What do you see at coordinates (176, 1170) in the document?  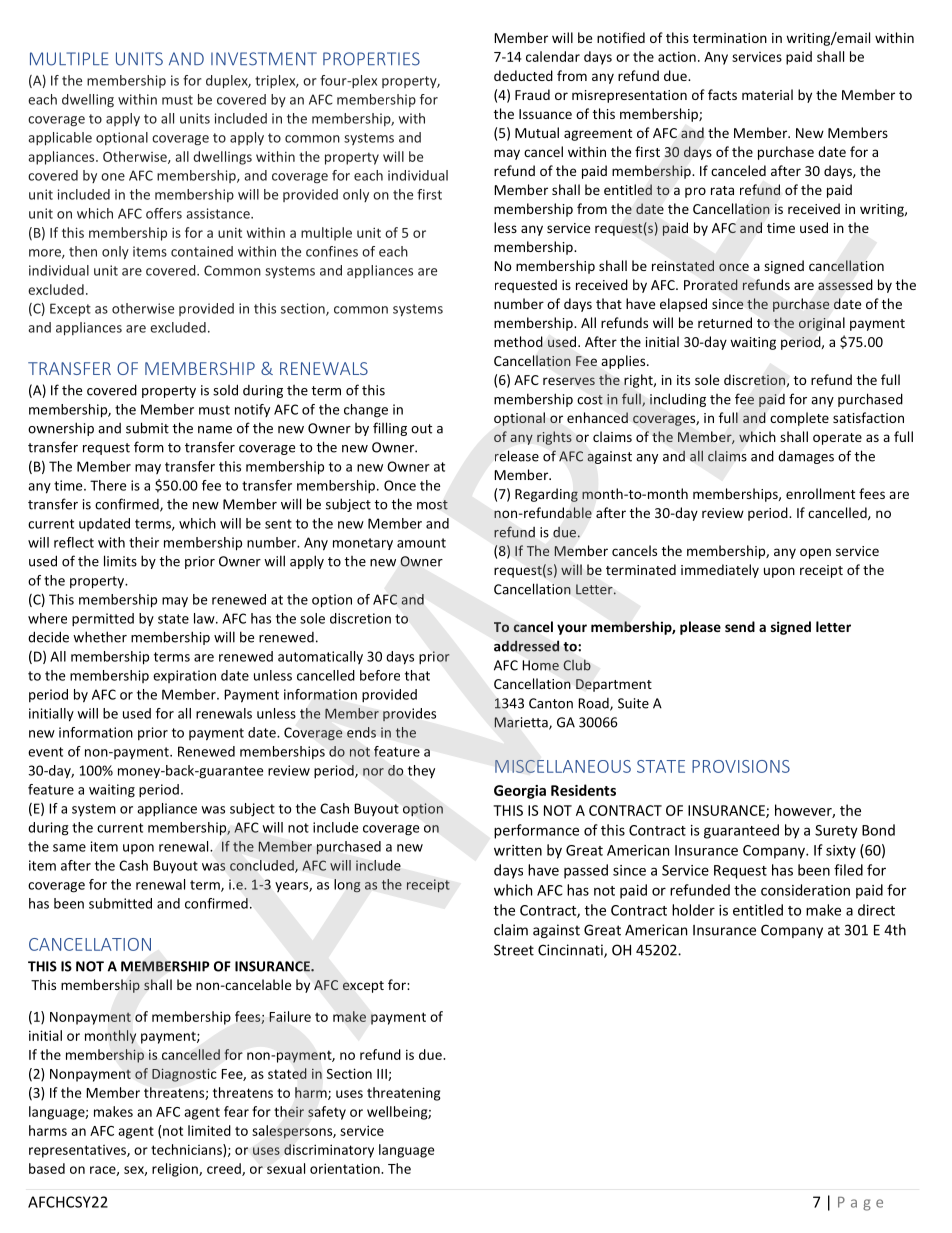 I see `religion` at bounding box center [176, 1170].
